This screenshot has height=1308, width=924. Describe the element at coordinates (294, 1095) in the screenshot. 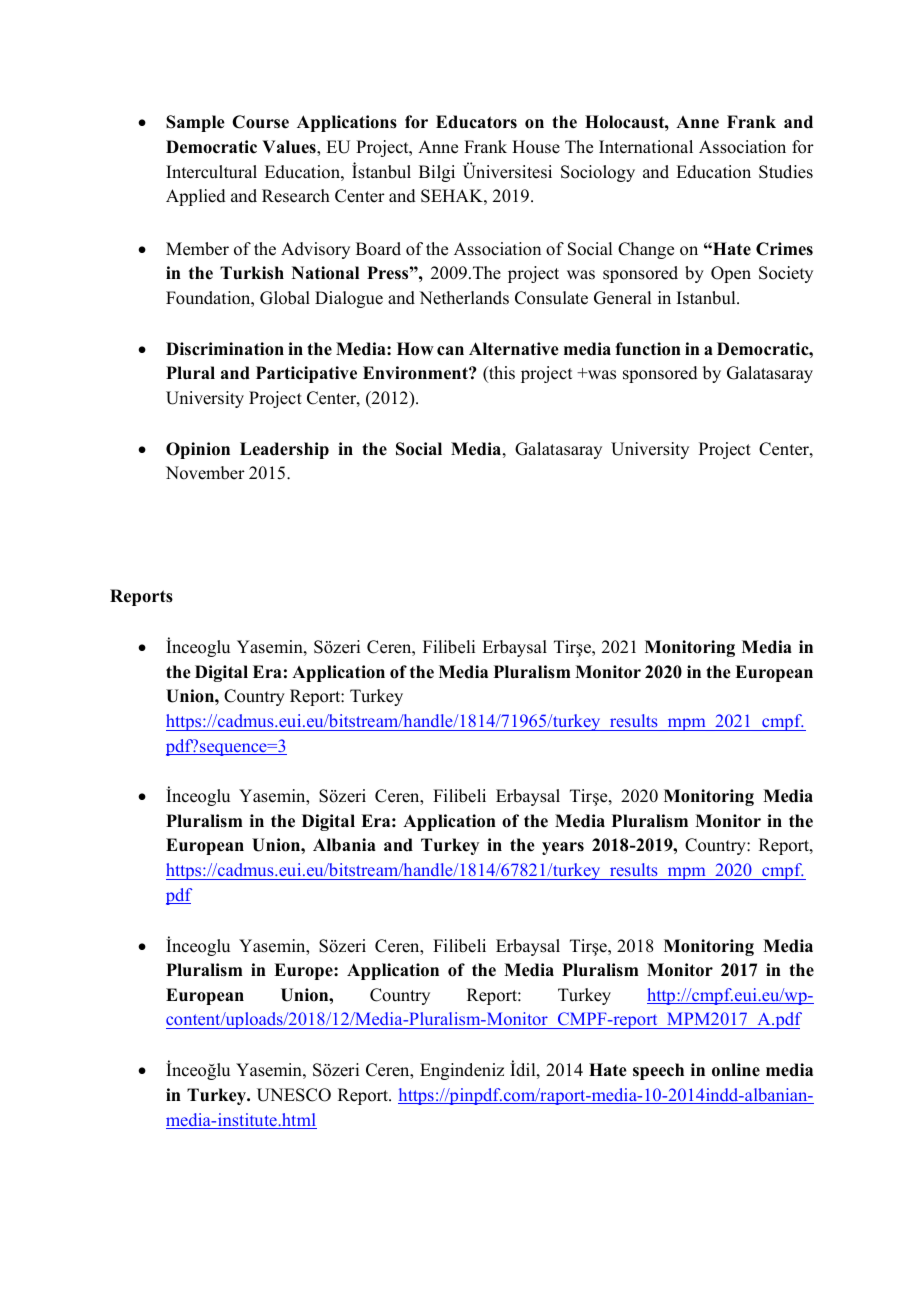

I see `UNESCO` at that location.
